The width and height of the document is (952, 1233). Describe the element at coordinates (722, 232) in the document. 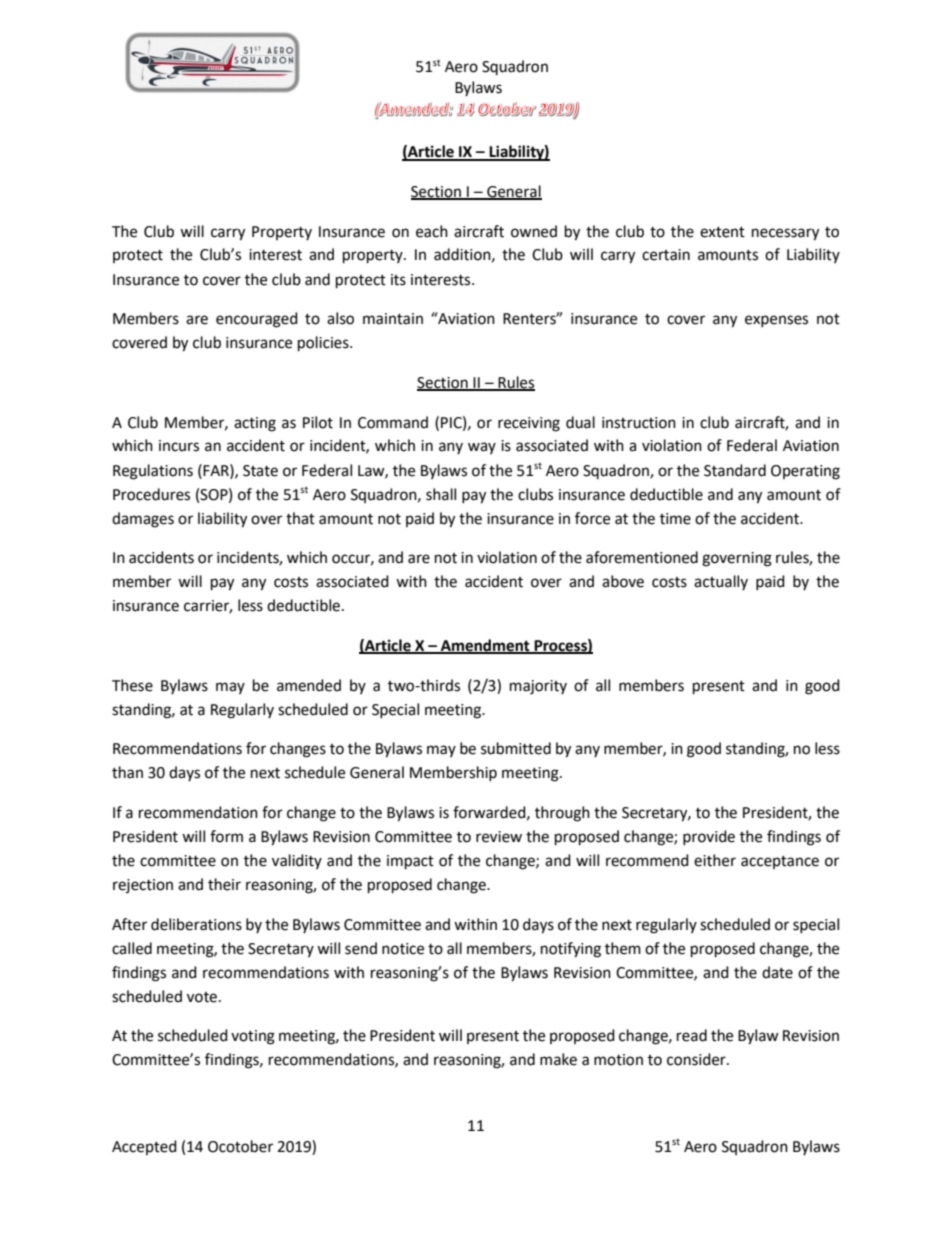

I see `extent` at that location.
